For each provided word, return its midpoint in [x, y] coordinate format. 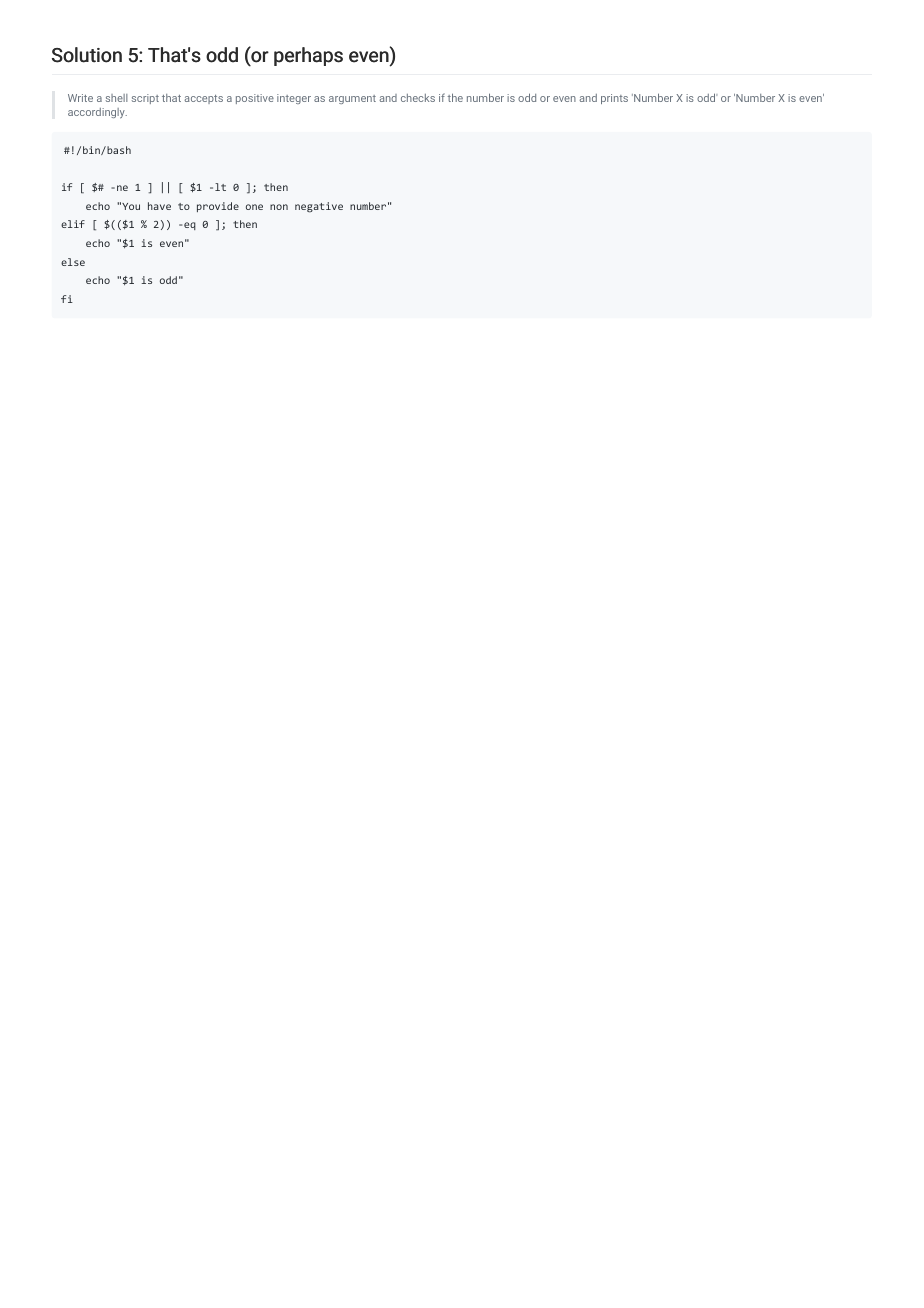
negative [319, 207]
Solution [87, 55]
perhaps [308, 56]
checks [418, 98]
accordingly [97, 113]
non [279, 207]
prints [614, 99]
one [254, 207]
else [73, 262]
